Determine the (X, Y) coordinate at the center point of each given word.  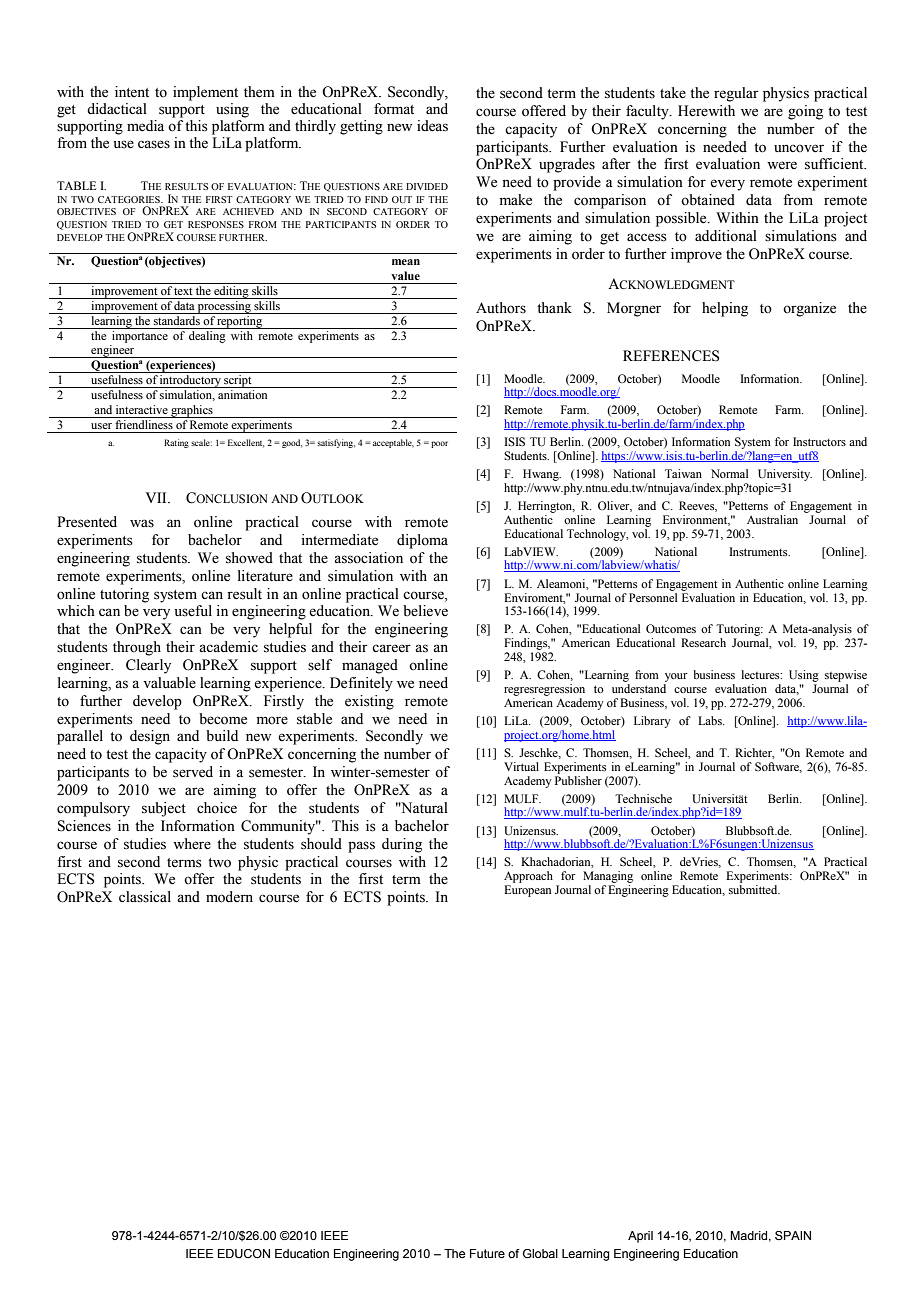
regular (736, 94)
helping (725, 309)
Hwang (542, 475)
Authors (501, 308)
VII (157, 497)
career (391, 648)
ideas (432, 126)
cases (154, 144)
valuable (169, 683)
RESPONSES (216, 224)
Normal (729, 473)
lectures (761, 674)
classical (145, 897)
